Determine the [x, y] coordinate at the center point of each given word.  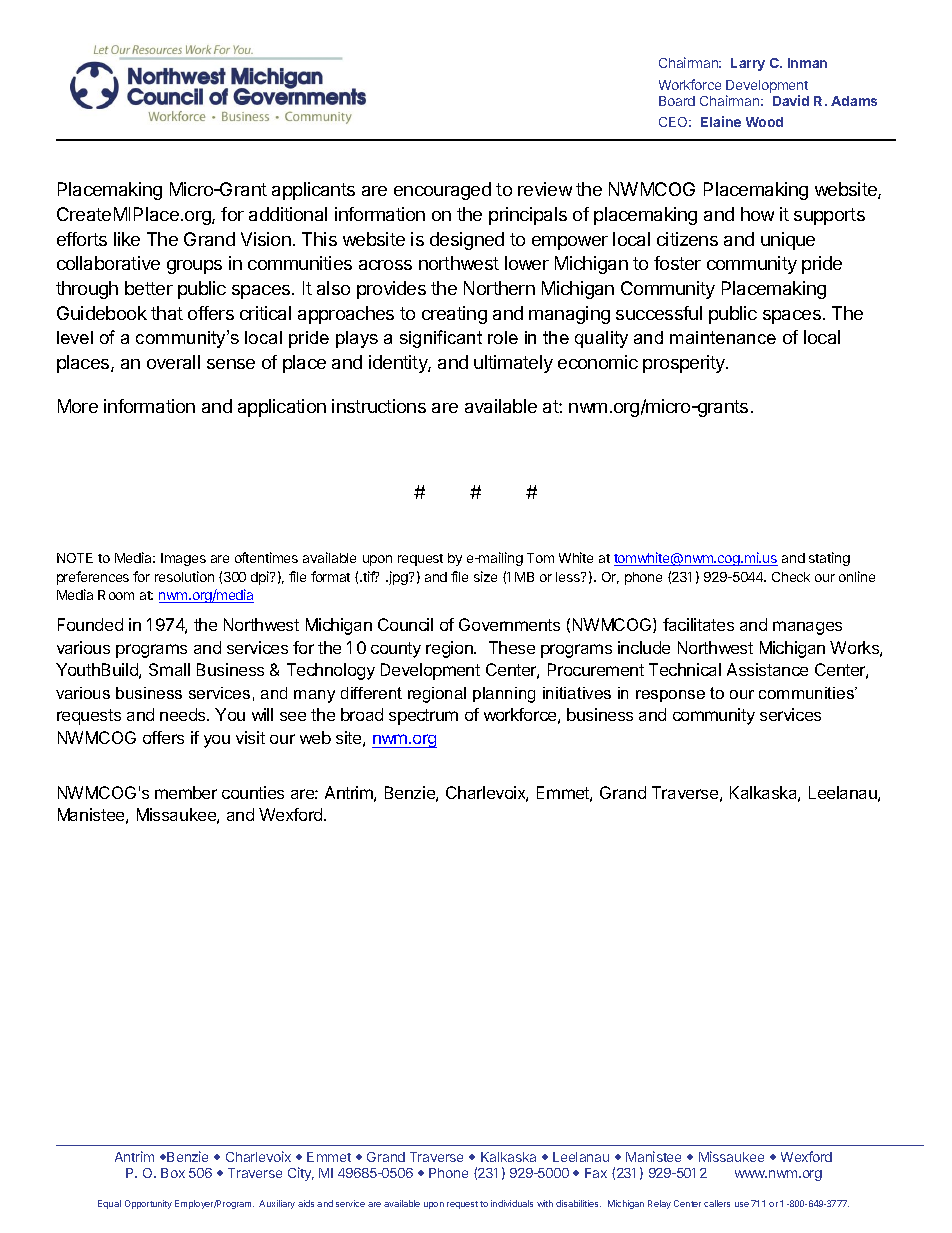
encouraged [442, 191]
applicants [313, 191]
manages [807, 628]
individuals [512, 1203]
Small [169, 669]
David [791, 100]
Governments [509, 624]
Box [173, 1173]
